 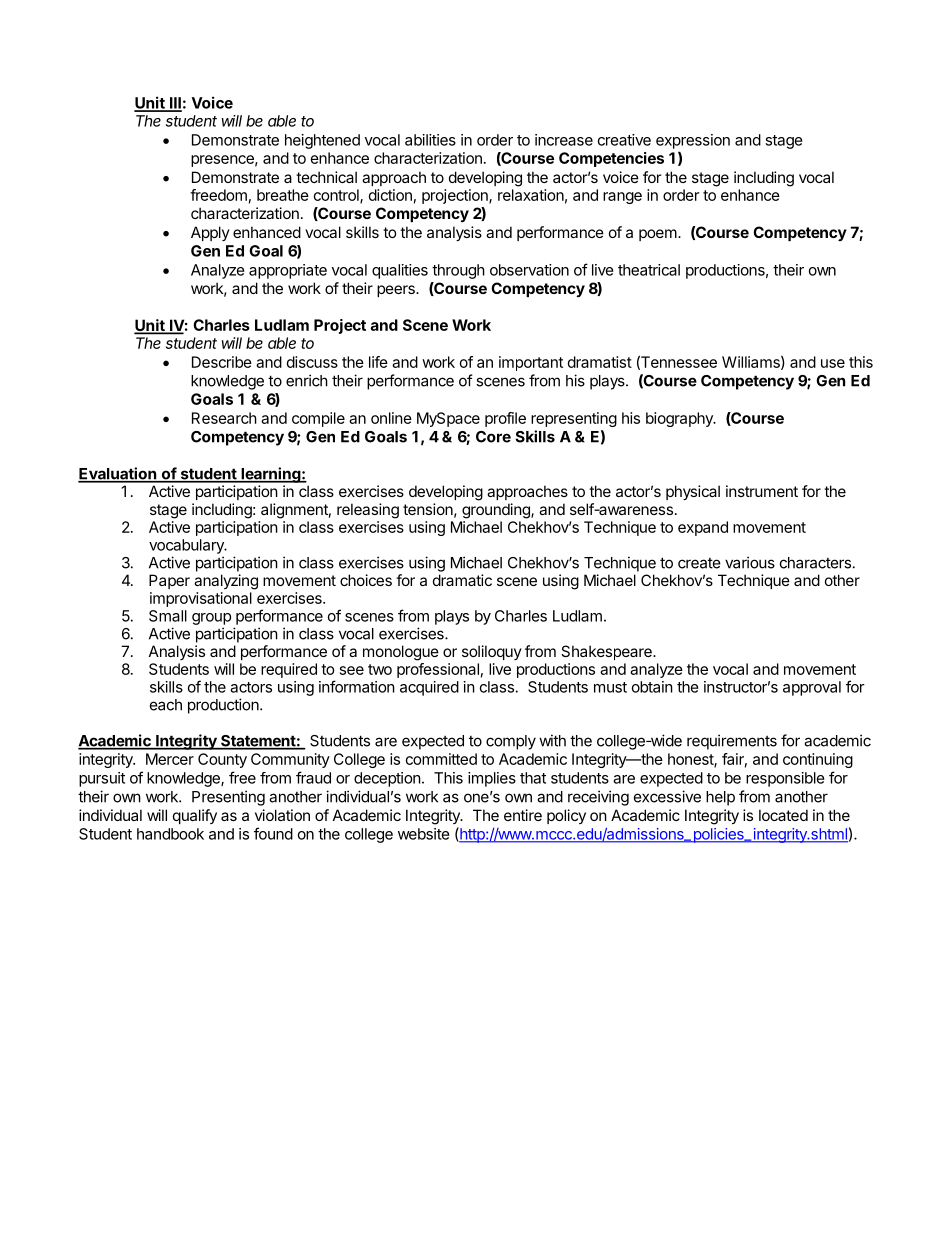 I want to click on instrument, so click(x=762, y=491).
